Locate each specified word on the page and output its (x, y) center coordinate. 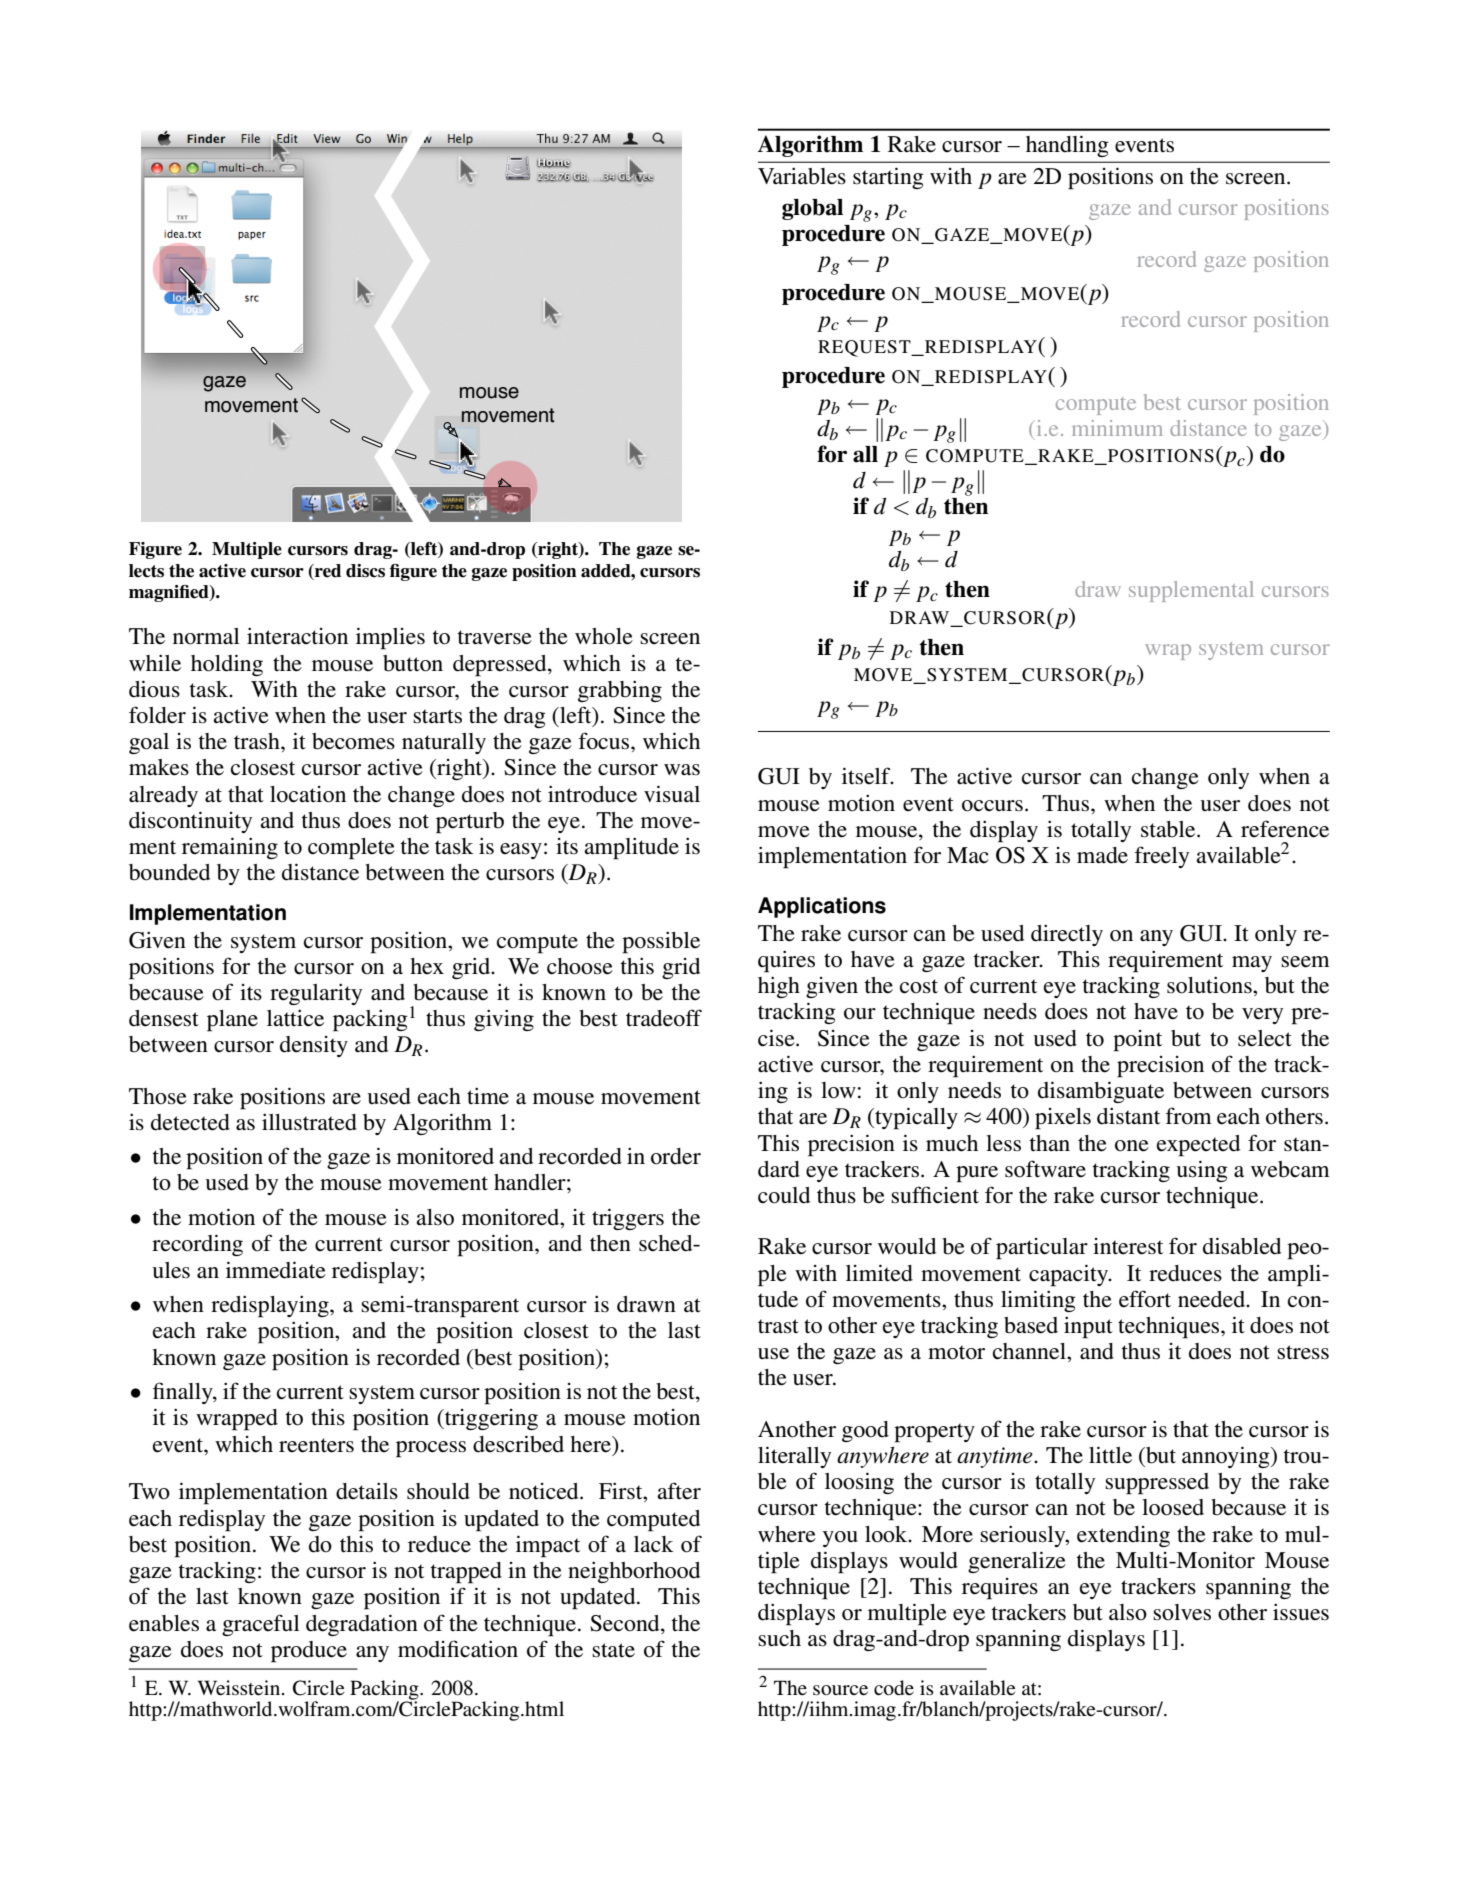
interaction (297, 636)
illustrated (309, 1122)
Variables (802, 176)
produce (309, 1652)
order (676, 1156)
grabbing (620, 691)
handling (1067, 146)
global (812, 209)
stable (1169, 829)
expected (1198, 1146)
